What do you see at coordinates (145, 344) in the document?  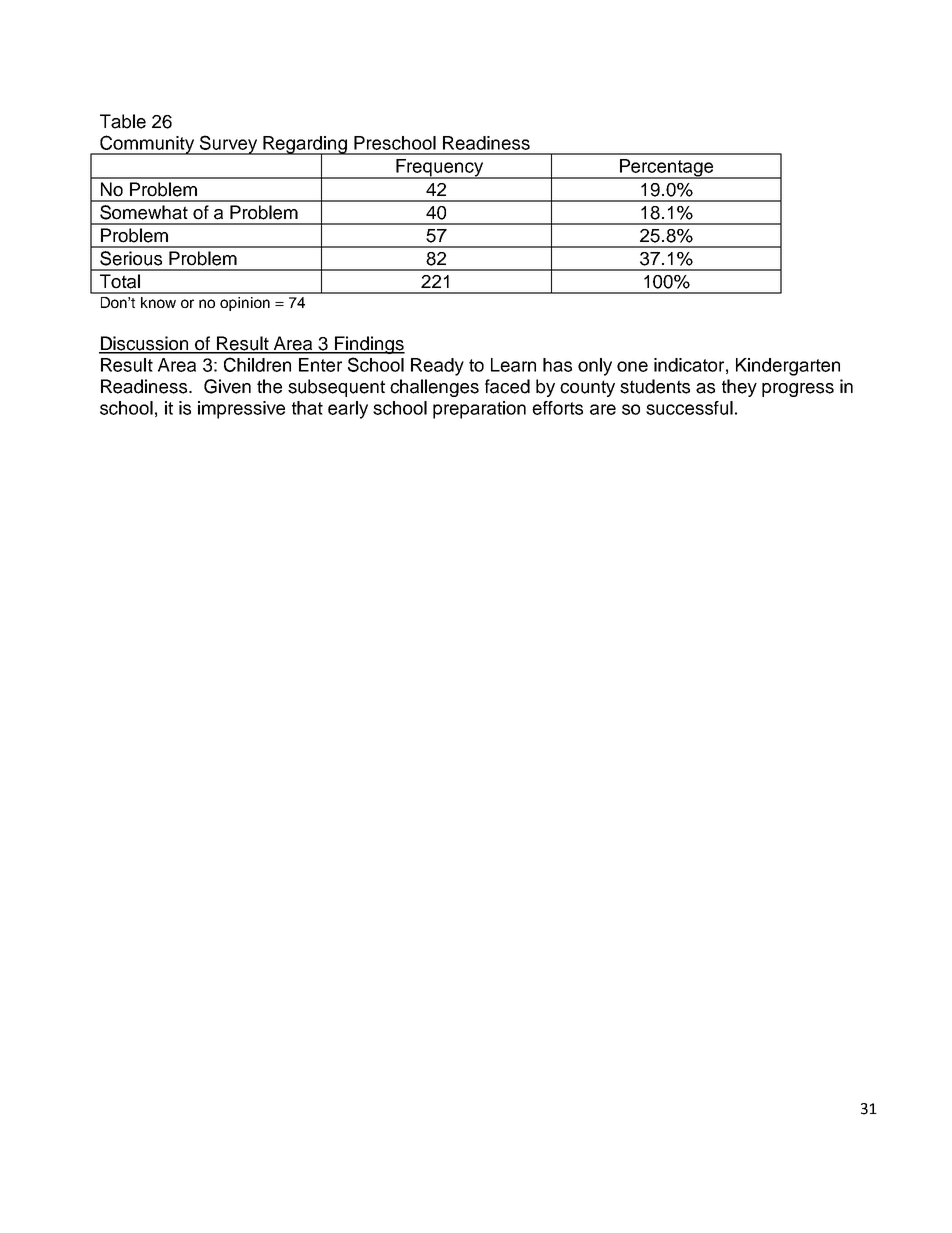 I see `Discussion` at bounding box center [145, 344].
